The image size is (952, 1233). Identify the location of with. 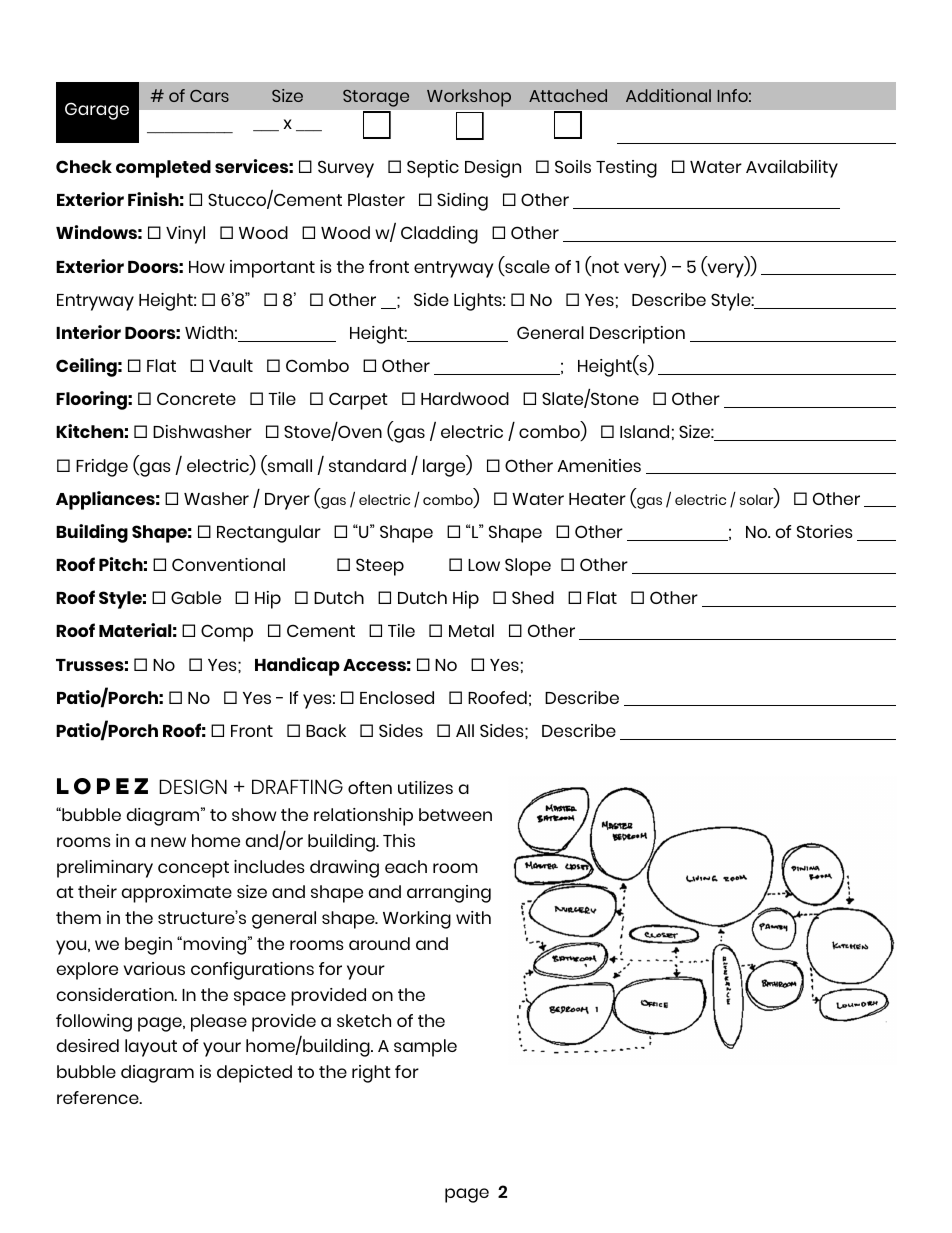
(473, 917).
